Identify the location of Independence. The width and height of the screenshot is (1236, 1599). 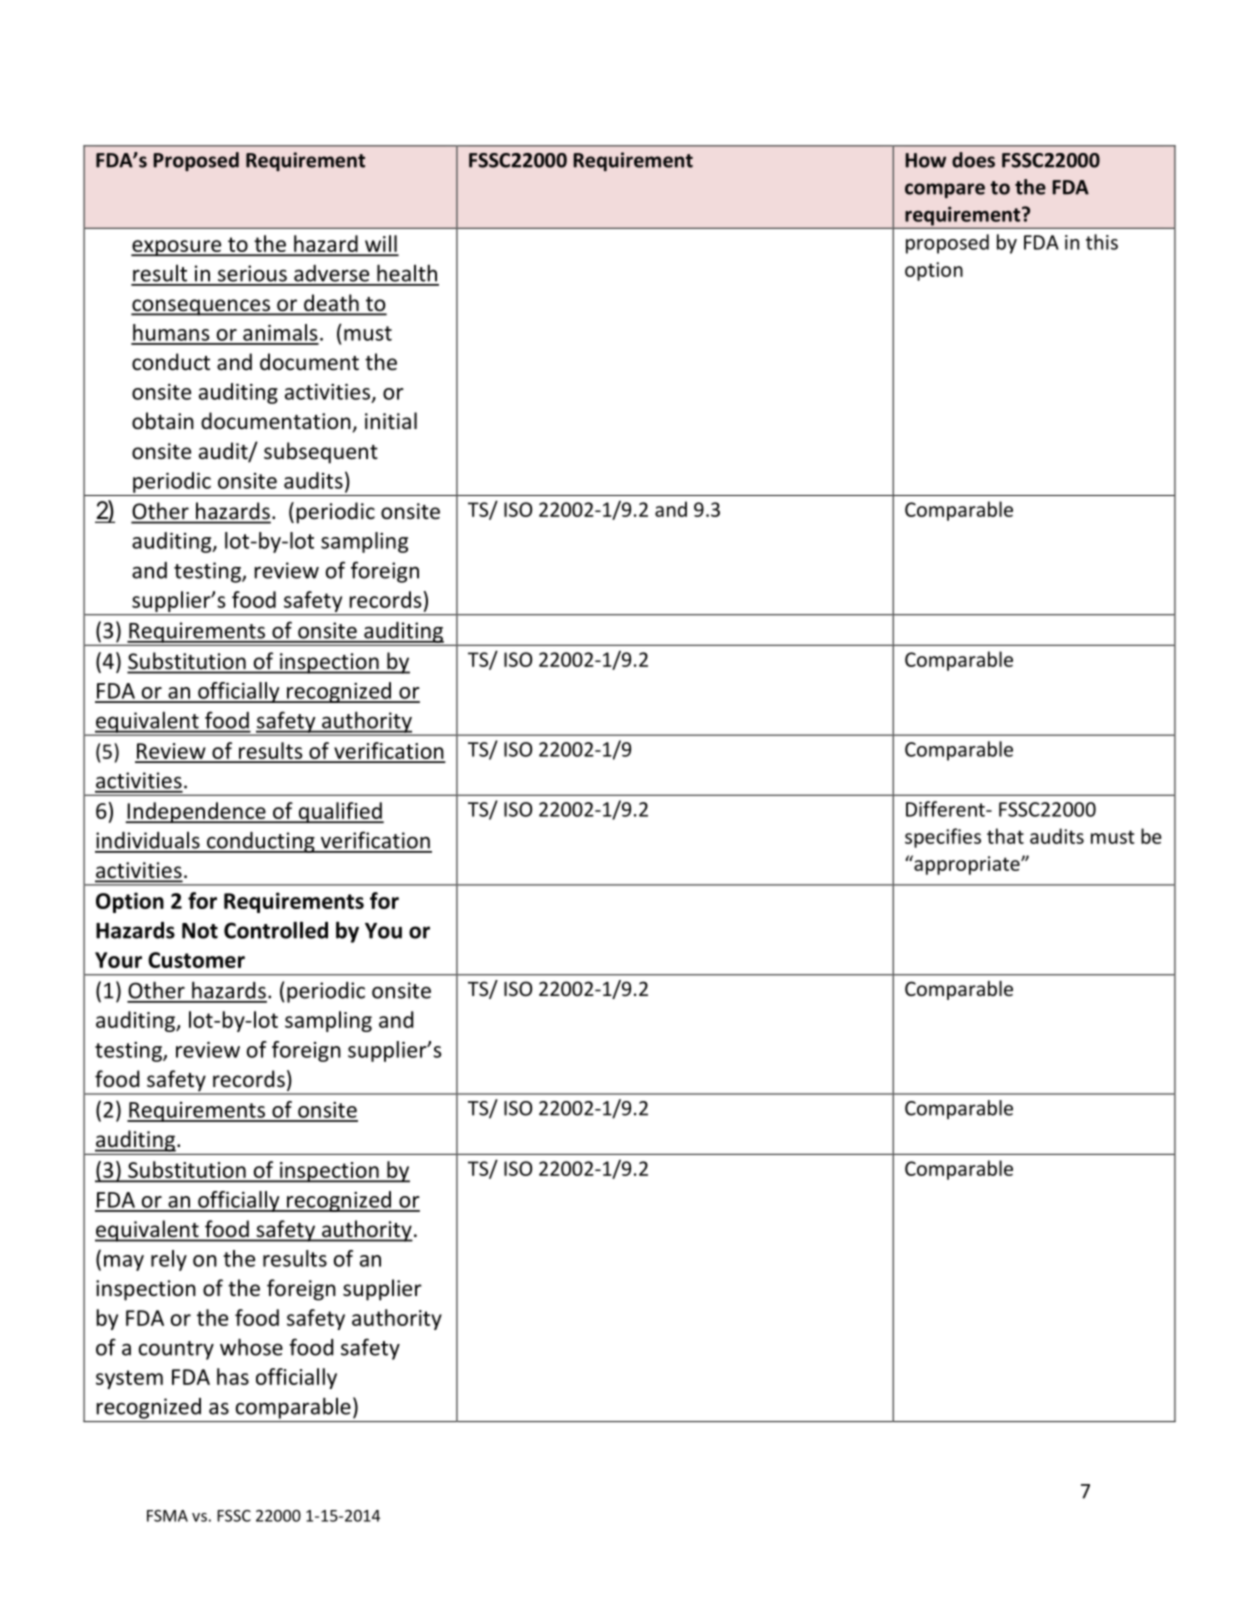
(196, 812).
